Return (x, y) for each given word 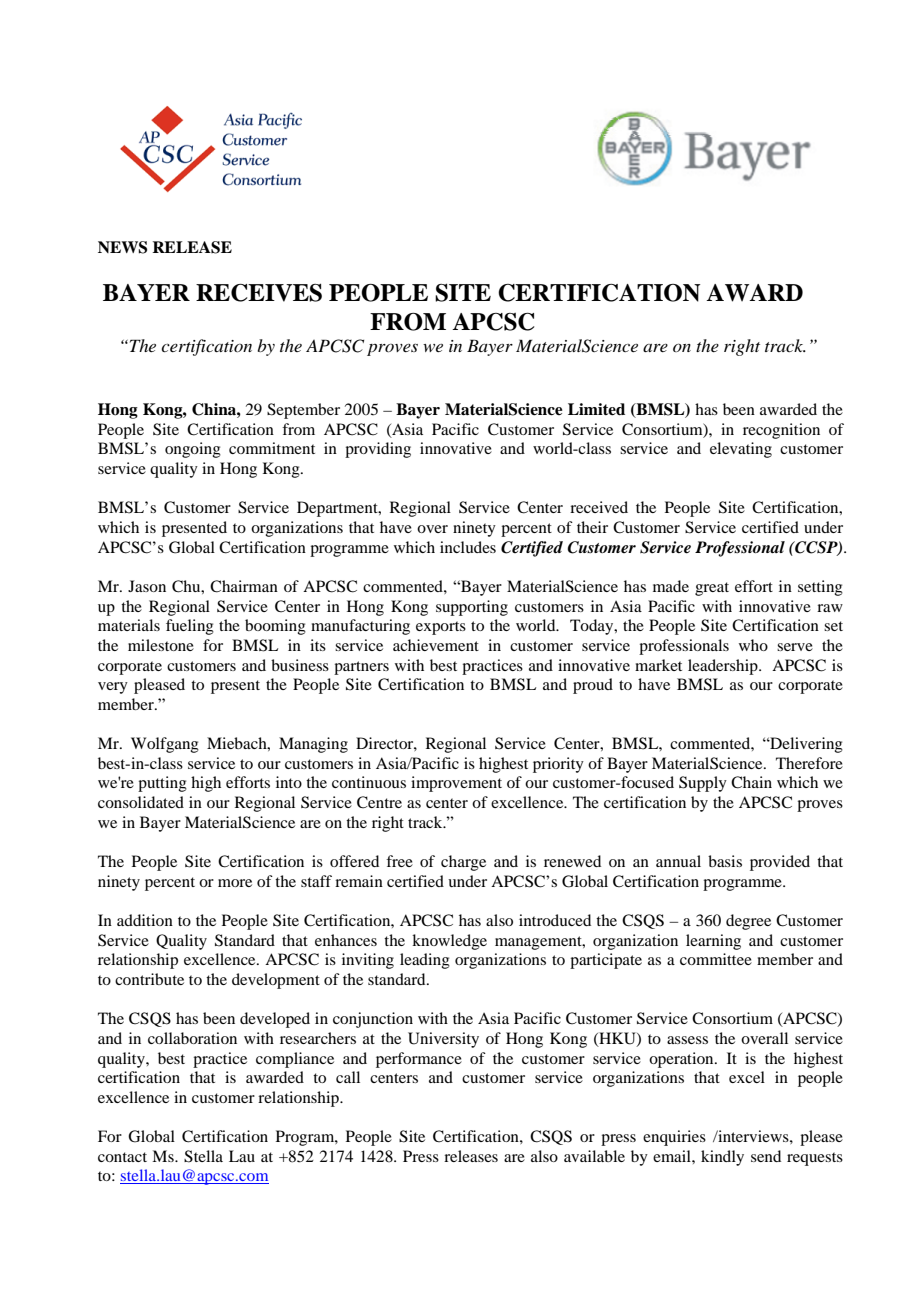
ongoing (193, 450)
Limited (596, 409)
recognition (781, 431)
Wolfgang (165, 745)
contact (122, 1157)
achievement (436, 645)
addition (145, 920)
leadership (724, 667)
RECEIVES (259, 293)
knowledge (449, 942)
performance (419, 1060)
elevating (741, 450)
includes (468, 547)
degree (748, 922)
